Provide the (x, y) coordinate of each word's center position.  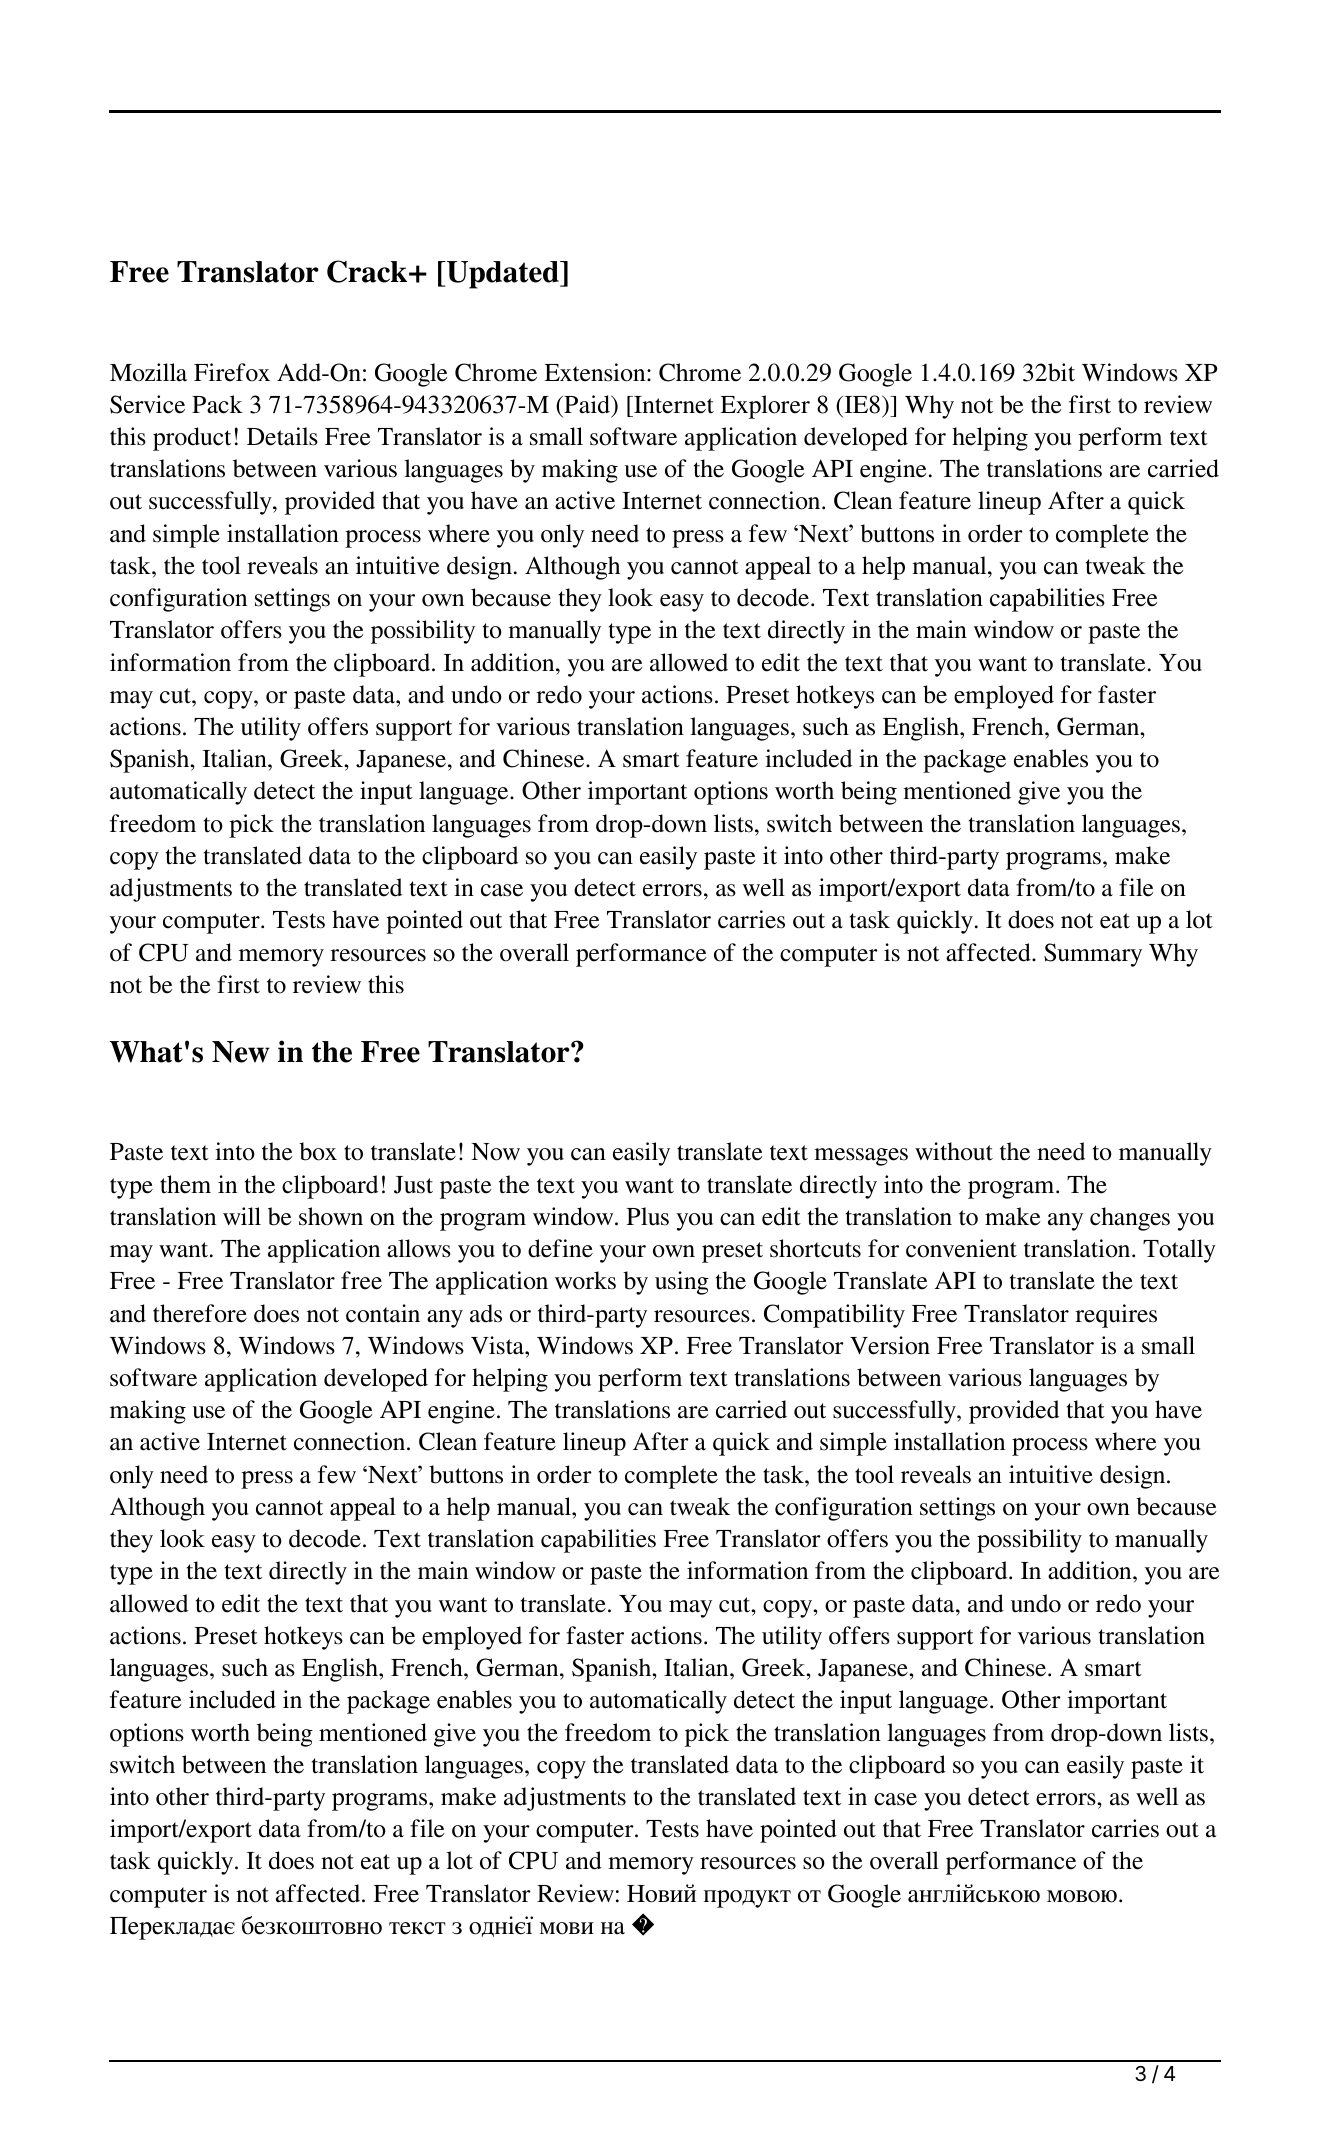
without (954, 1151)
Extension (596, 372)
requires (1116, 1316)
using (682, 1283)
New (241, 1052)
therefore (200, 1313)
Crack (368, 271)
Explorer (765, 407)
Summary (1093, 955)
